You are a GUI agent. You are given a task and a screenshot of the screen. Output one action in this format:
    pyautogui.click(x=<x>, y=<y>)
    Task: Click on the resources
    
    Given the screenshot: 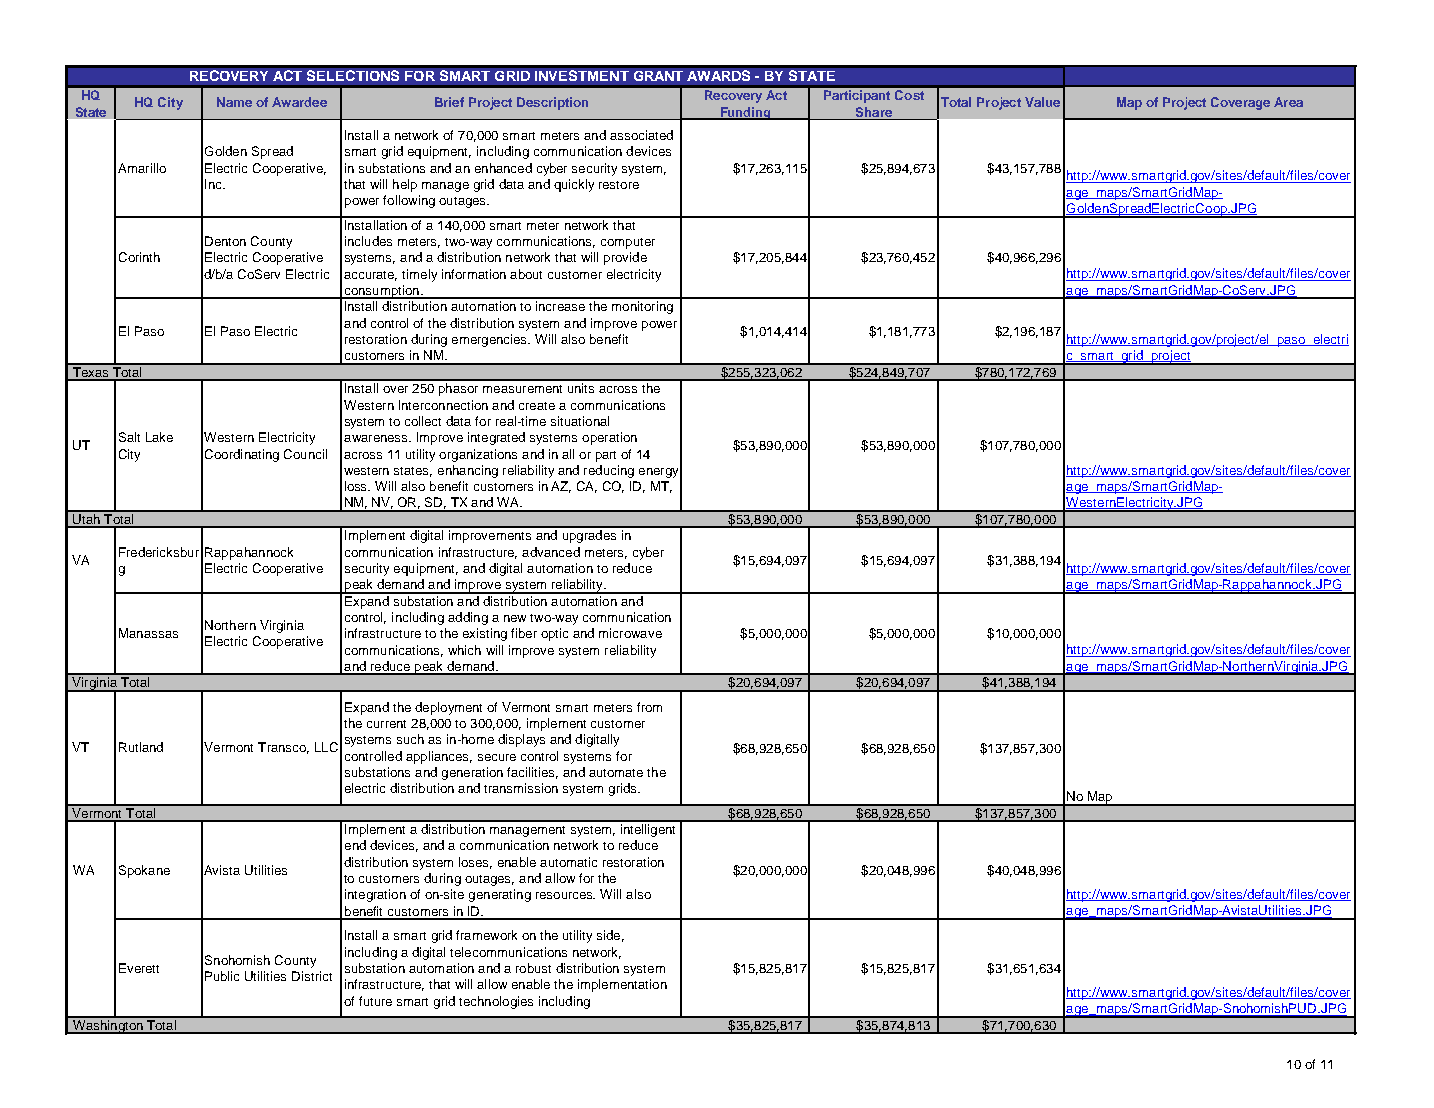 What is the action you would take?
    pyautogui.click(x=565, y=895)
